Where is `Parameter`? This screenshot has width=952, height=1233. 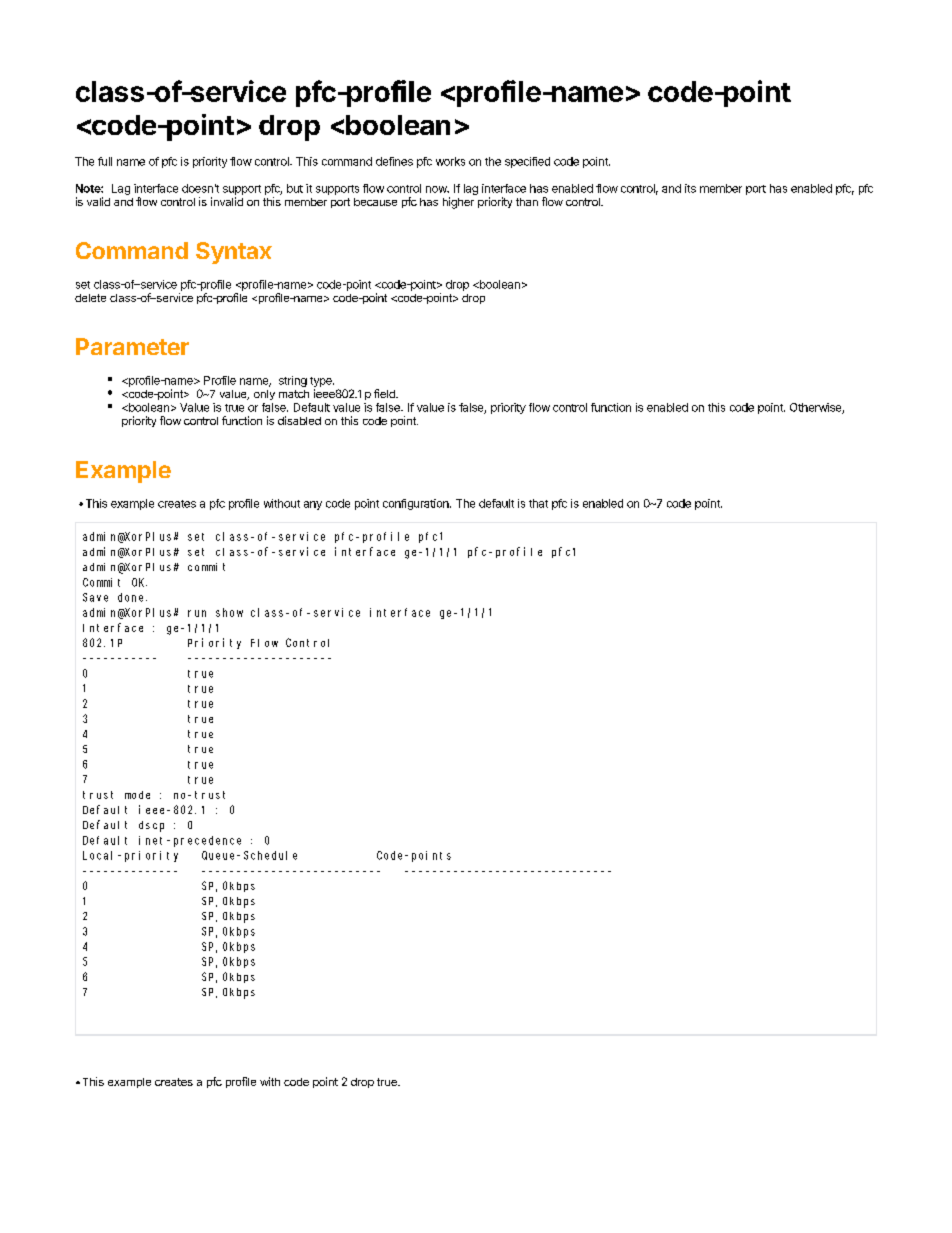 Parameter is located at coordinates (132, 346).
